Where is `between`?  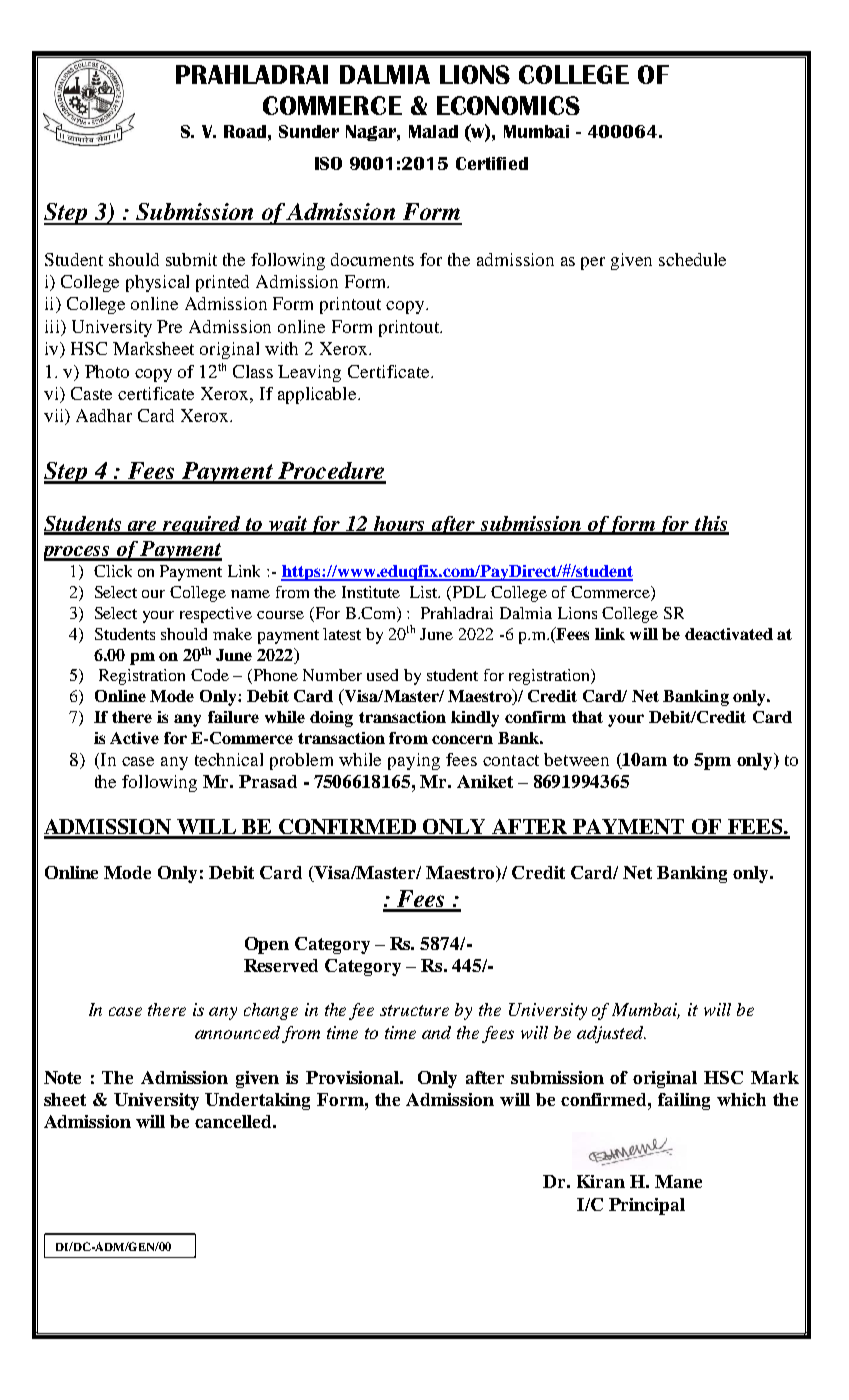
between is located at coordinates (576, 759).
